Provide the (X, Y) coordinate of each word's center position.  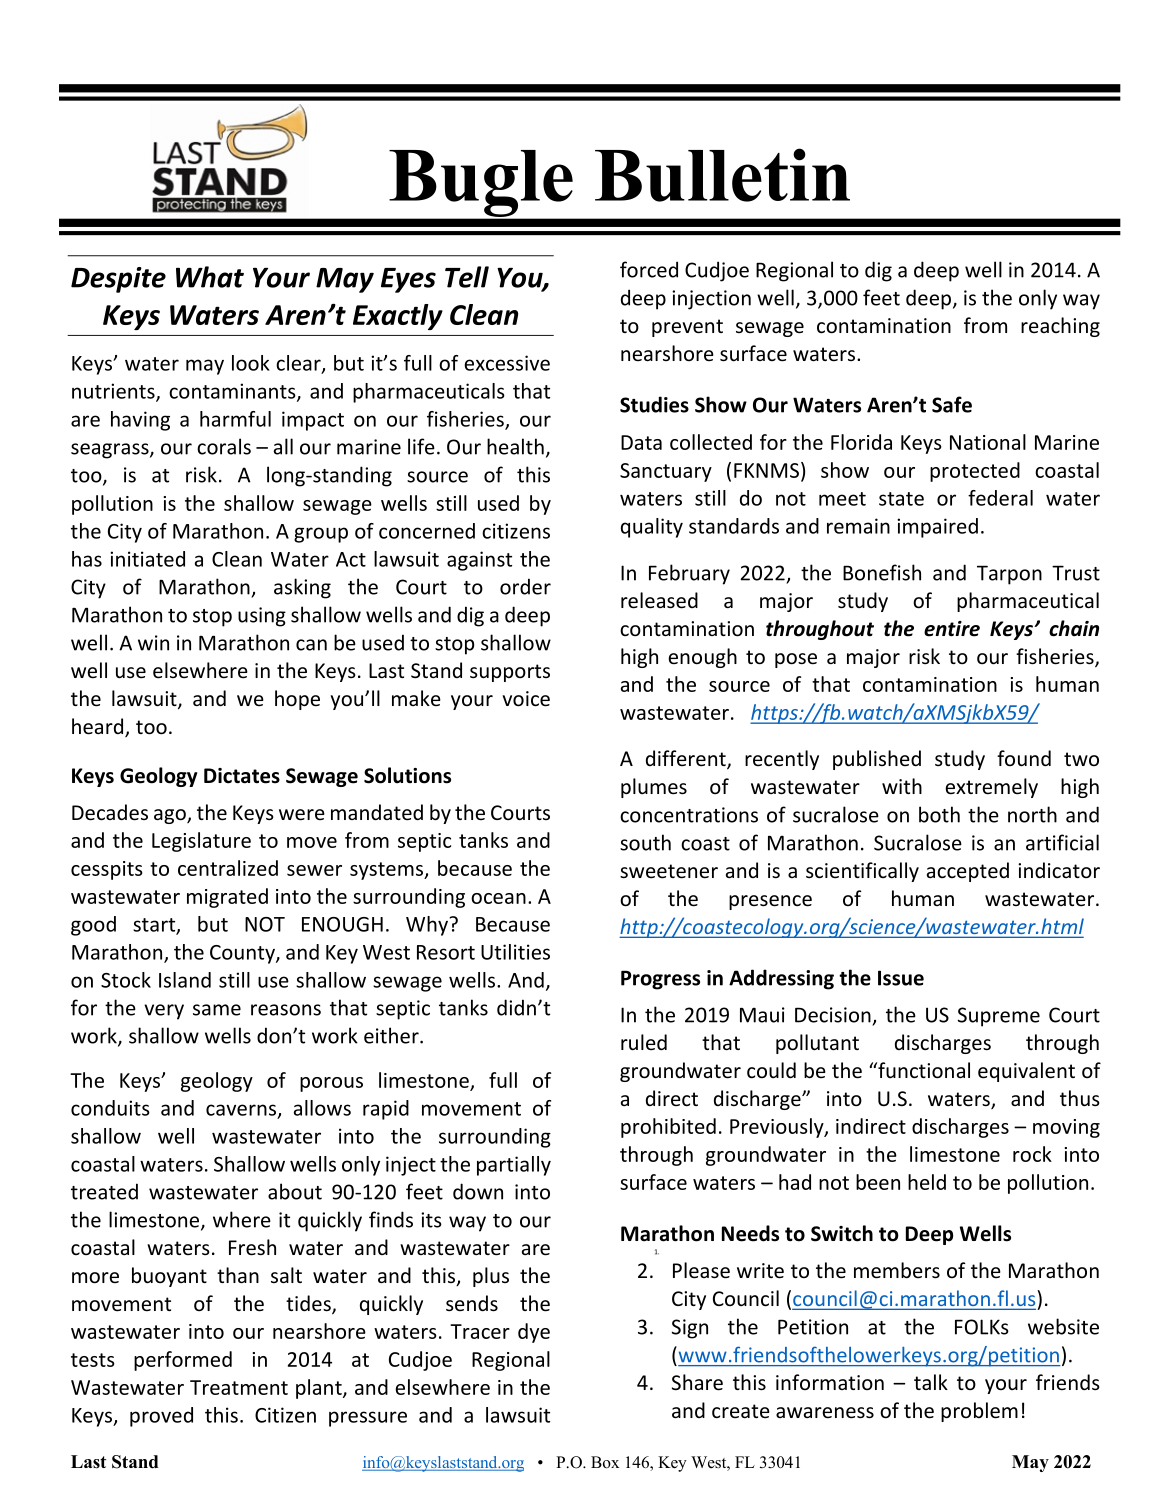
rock (1032, 1154)
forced (649, 269)
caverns (241, 1110)
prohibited (668, 1128)
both (939, 814)
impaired (937, 528)
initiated (147, 559)
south (645, 842)
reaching (1060, 327)
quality (652, 528)
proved (161, 1417)
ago (171, 816)
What (210, 277)
